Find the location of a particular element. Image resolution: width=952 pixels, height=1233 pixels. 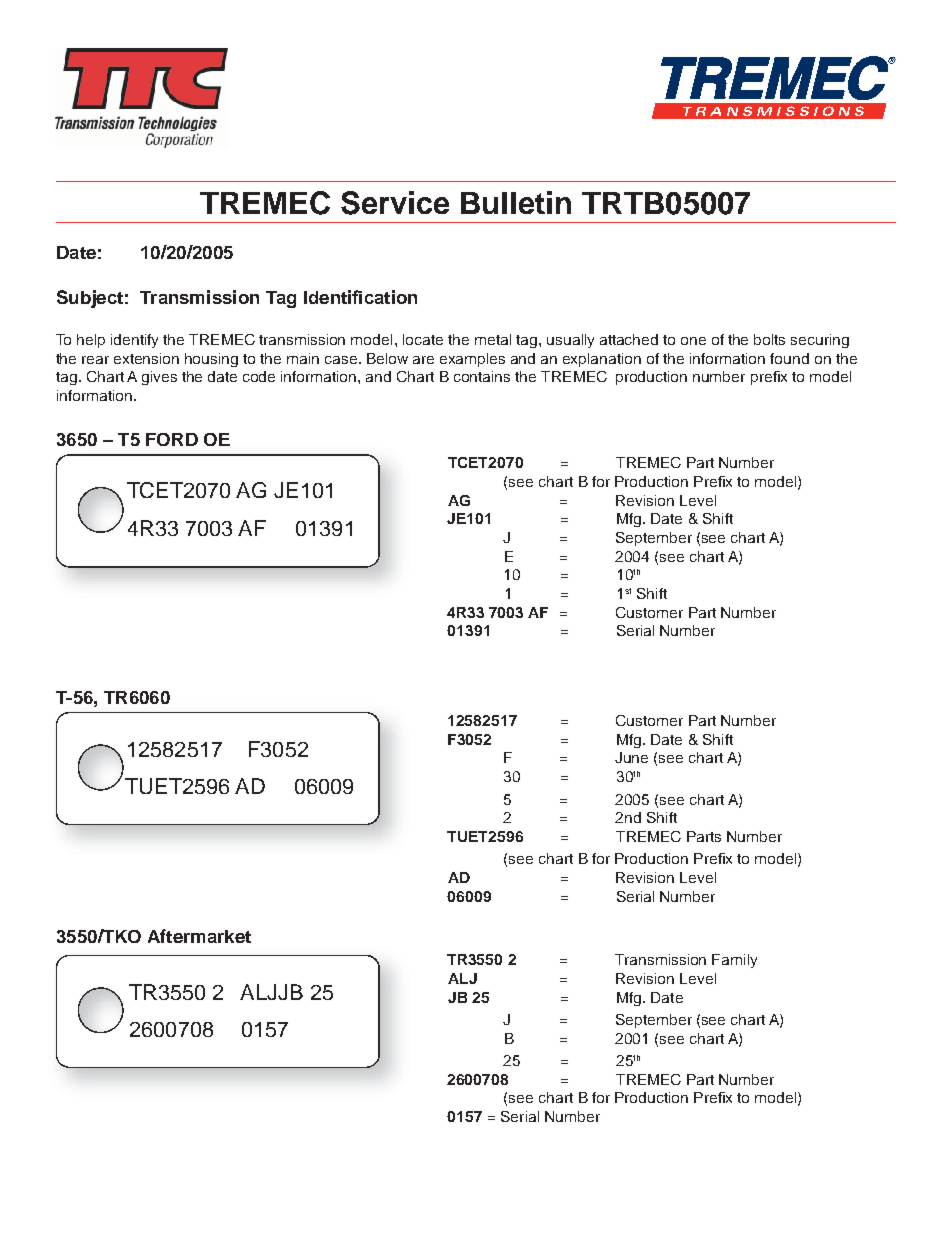

Subject is located at coordinates (90, 299).
